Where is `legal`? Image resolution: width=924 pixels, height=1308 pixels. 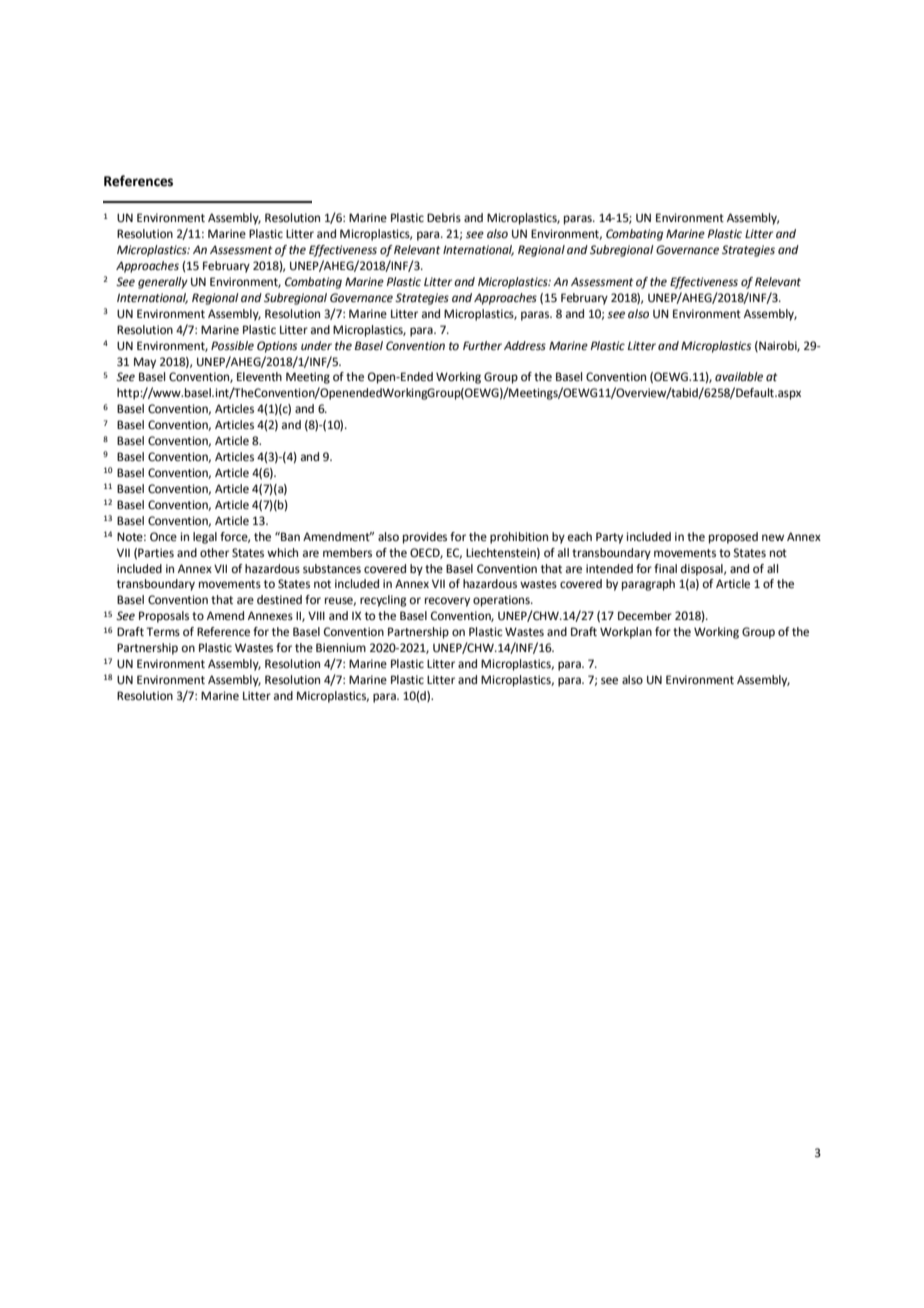 legal is located at coordinates (205, 538).
